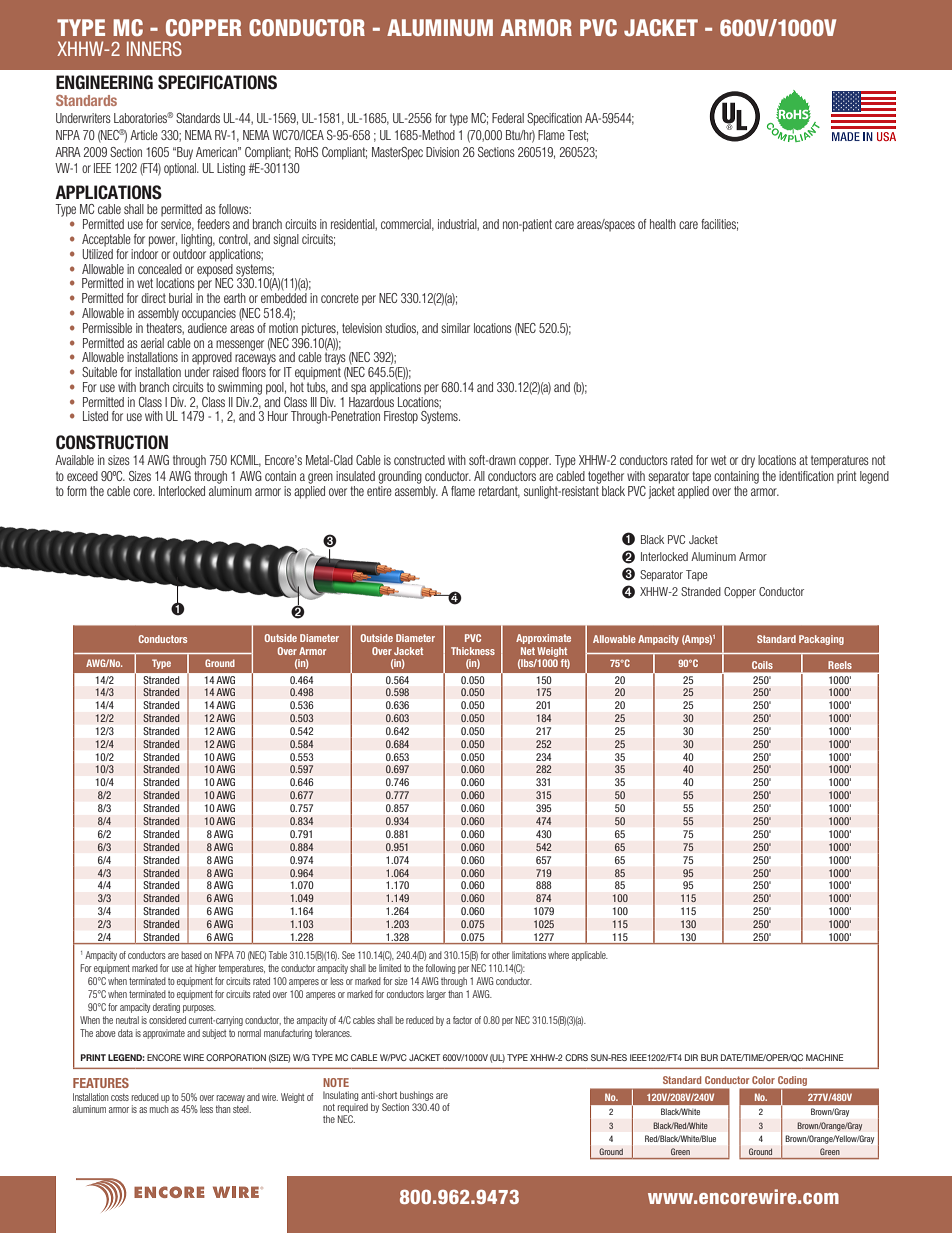 The image size is (952, 1233). What do you see at coordinates (762, 665) in the page?
I see `Coils` at bounding box center [762, 665].
